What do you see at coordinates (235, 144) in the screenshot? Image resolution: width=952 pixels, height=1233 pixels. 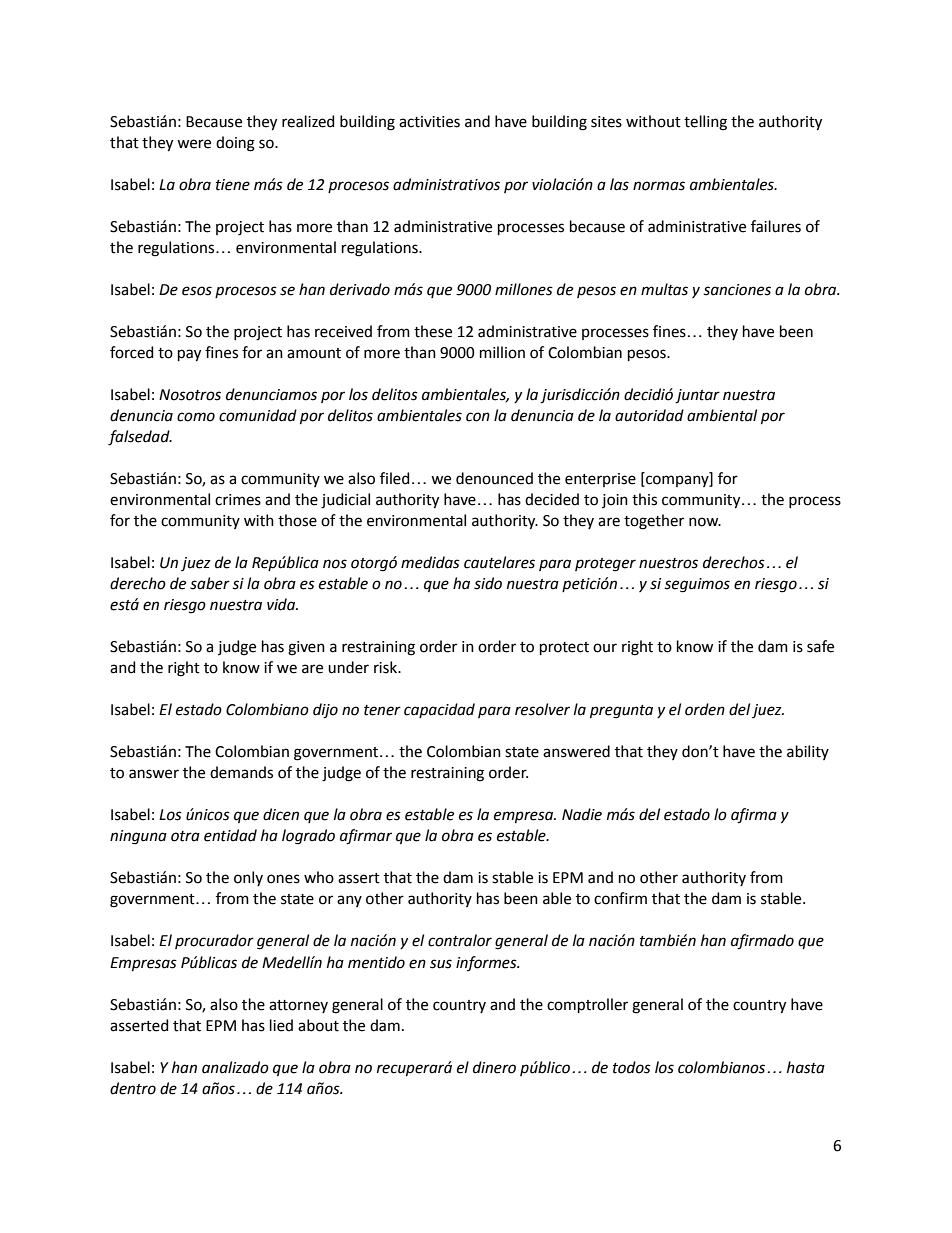 I see `doing` at bounding box center [235, 144].
